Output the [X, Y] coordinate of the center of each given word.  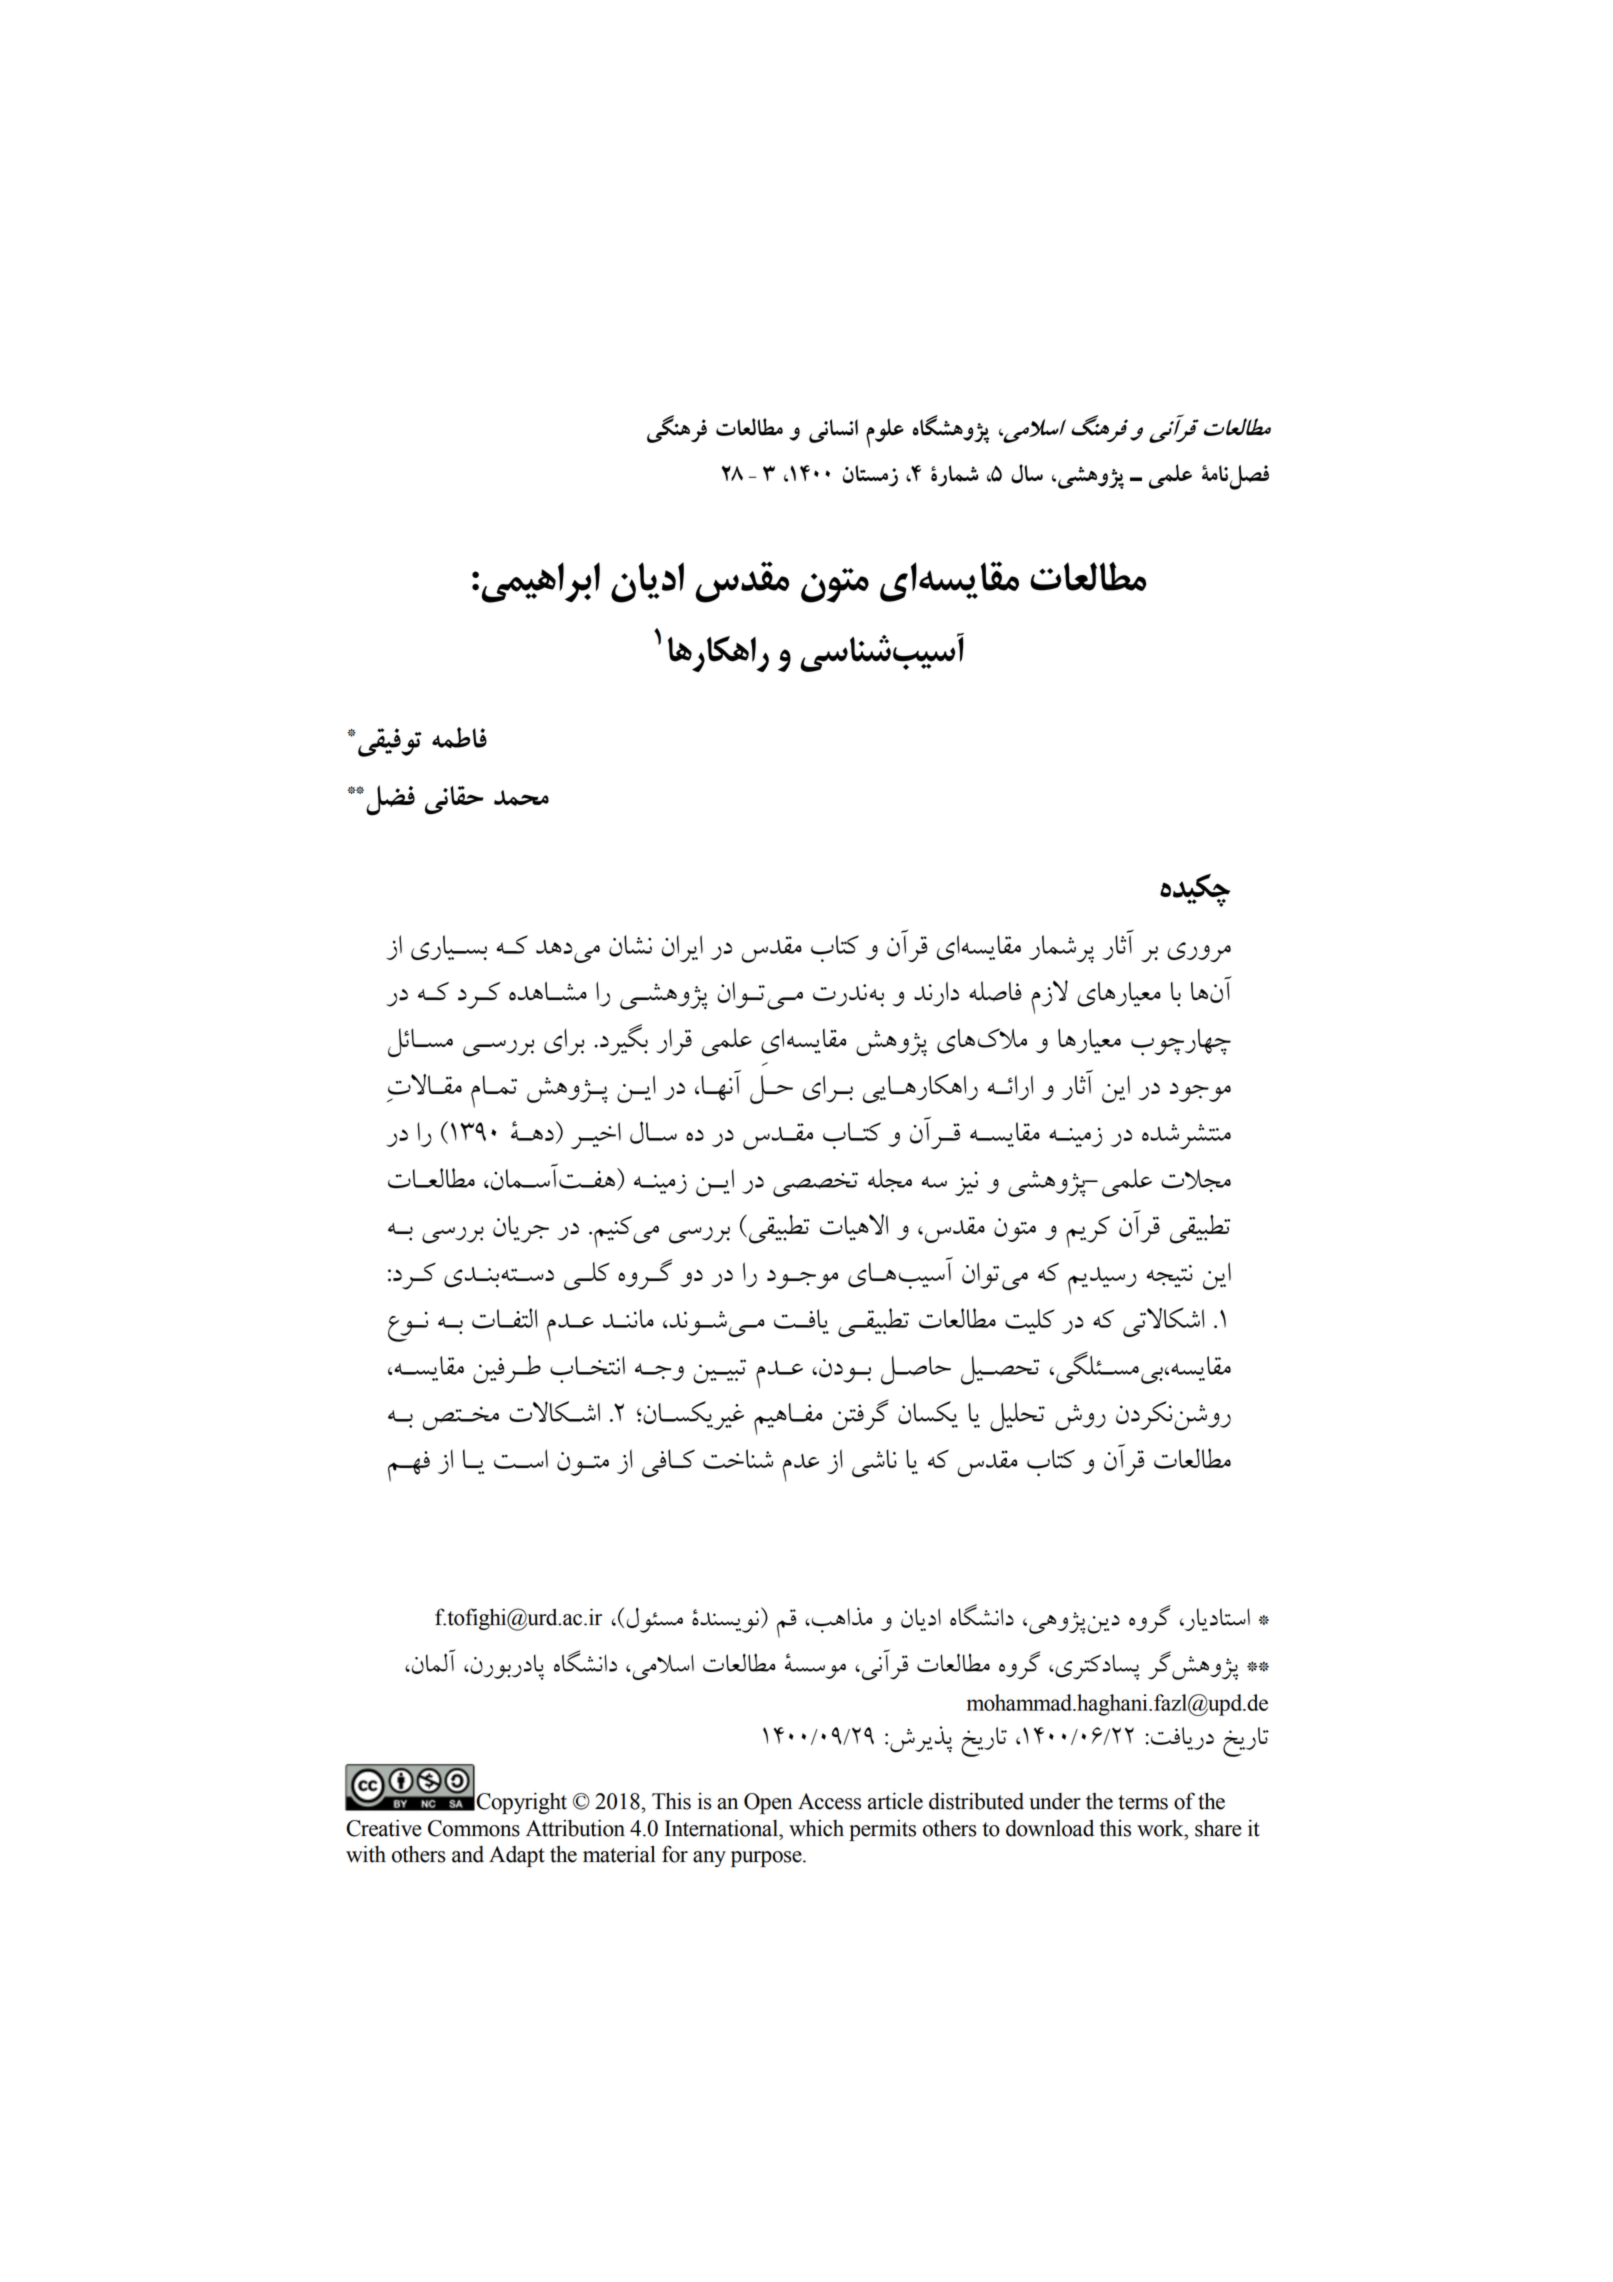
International [722, 1828]
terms [1143, 1802]
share [1218, 1828]
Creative [384, 1828]
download [1050, 1828]
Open [768, 1803]
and [468, 1854]
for [675, 1854]
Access [829, 1801]
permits [882, 1830]
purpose [767, 1859]
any [709, 1859]
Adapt [517, 1856]
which [816, 1828]
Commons [474, 1828]
